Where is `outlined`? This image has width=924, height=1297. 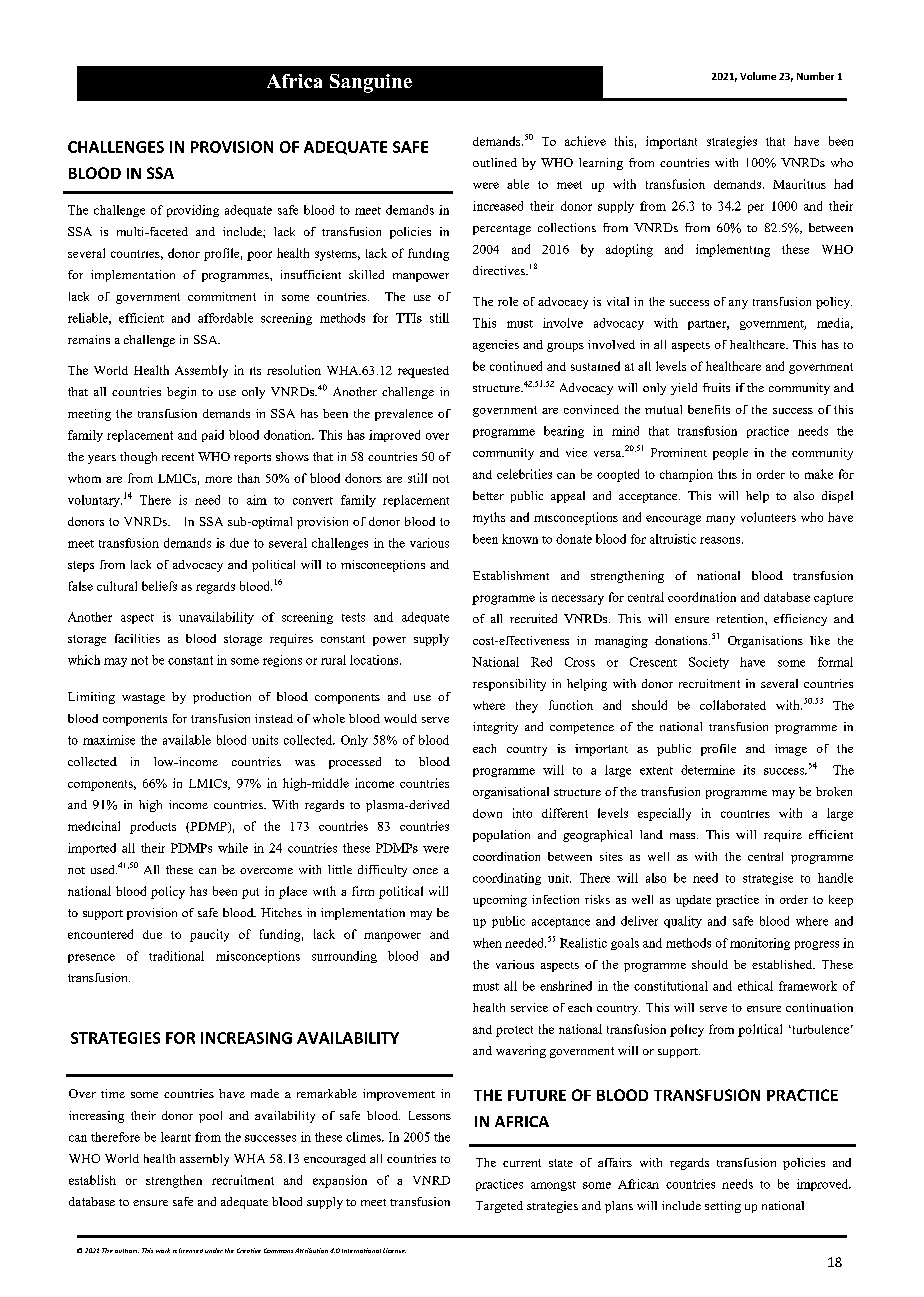 outlined is located at coordinates (495, 162).
